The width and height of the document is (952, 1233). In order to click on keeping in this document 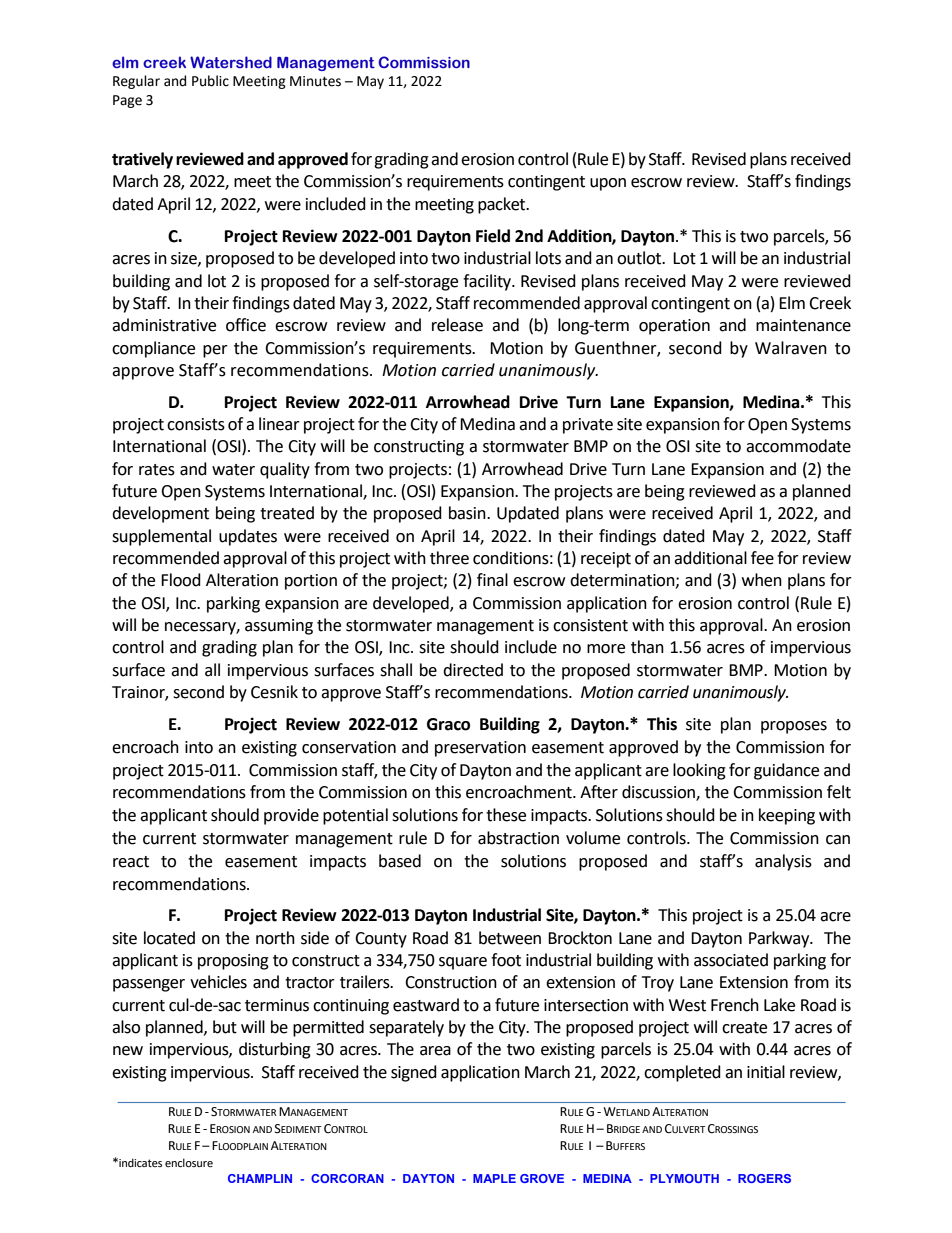, I will do `click(787, 816)`.
